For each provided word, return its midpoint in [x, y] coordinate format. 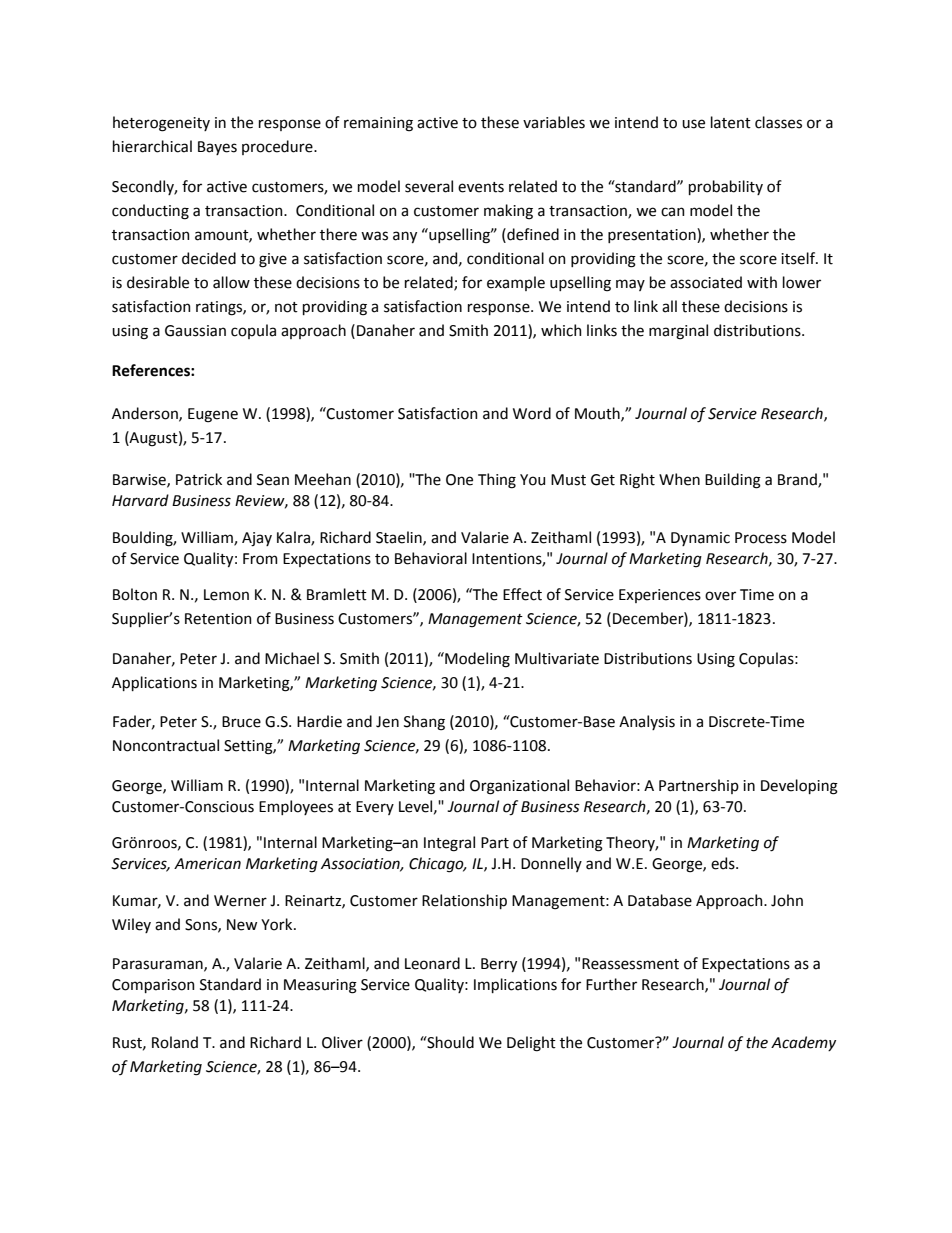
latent [731, 122]
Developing [799, 787]
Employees [296, 807]
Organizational [519, 787]
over [720, 596]
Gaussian [195, 331]
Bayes [217, 148]
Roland [175, 1042]
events [481, 187]
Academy [803, 1043]
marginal [678, 332]
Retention [218, 619]
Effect [522, 594]
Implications [515, 985]
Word [532, 413]
